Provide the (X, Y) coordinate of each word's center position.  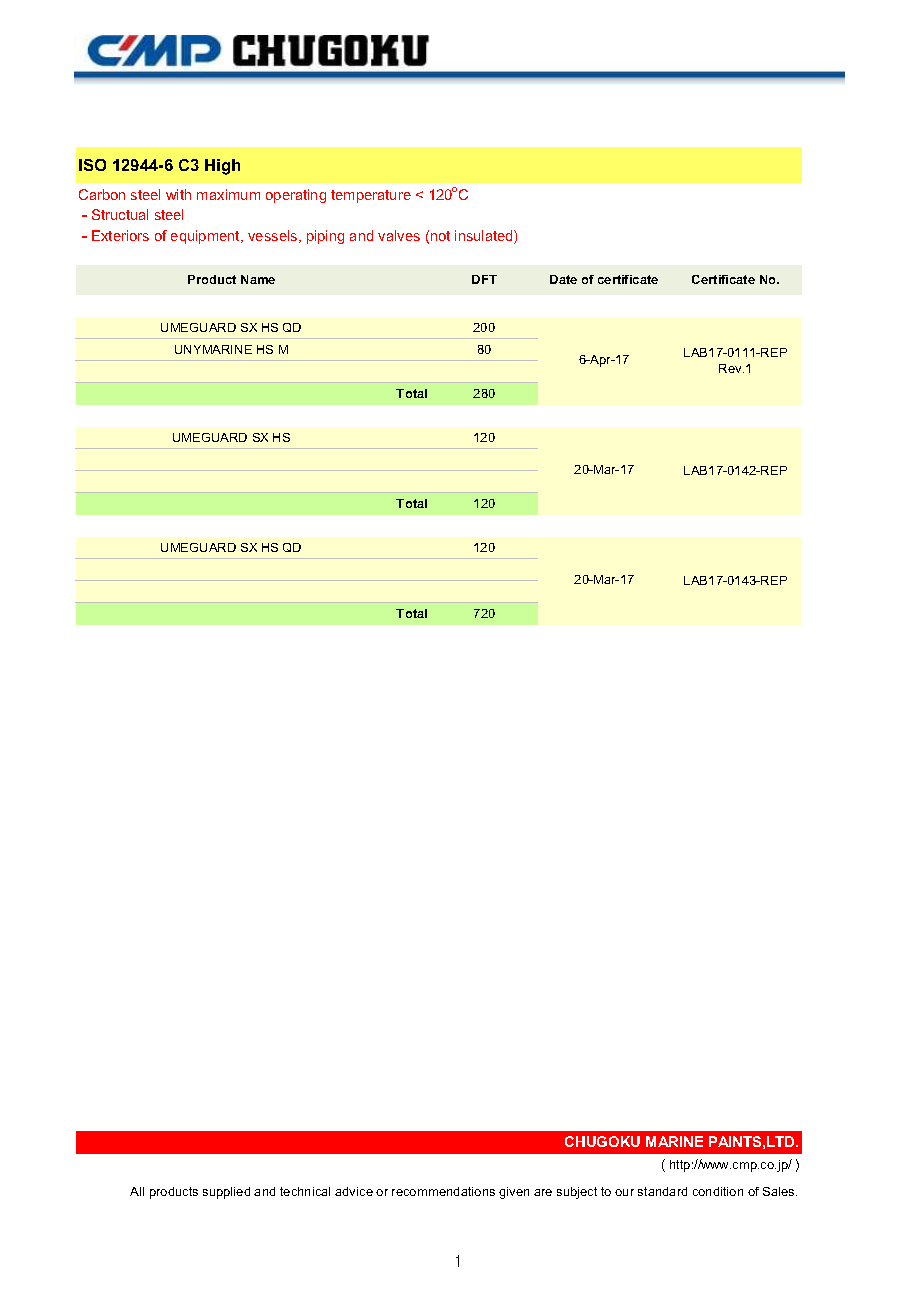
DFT (484, 279)
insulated (485, 237)
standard (662, 1191)
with (178, 194)
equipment (207, 237)
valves (399, 235)
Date (563, 279)
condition (718, 1191)
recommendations (443, 1191)
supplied (226, 1193)
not (440, 236)
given (514, 1193)
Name (258, 279)
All (137, 1191)
